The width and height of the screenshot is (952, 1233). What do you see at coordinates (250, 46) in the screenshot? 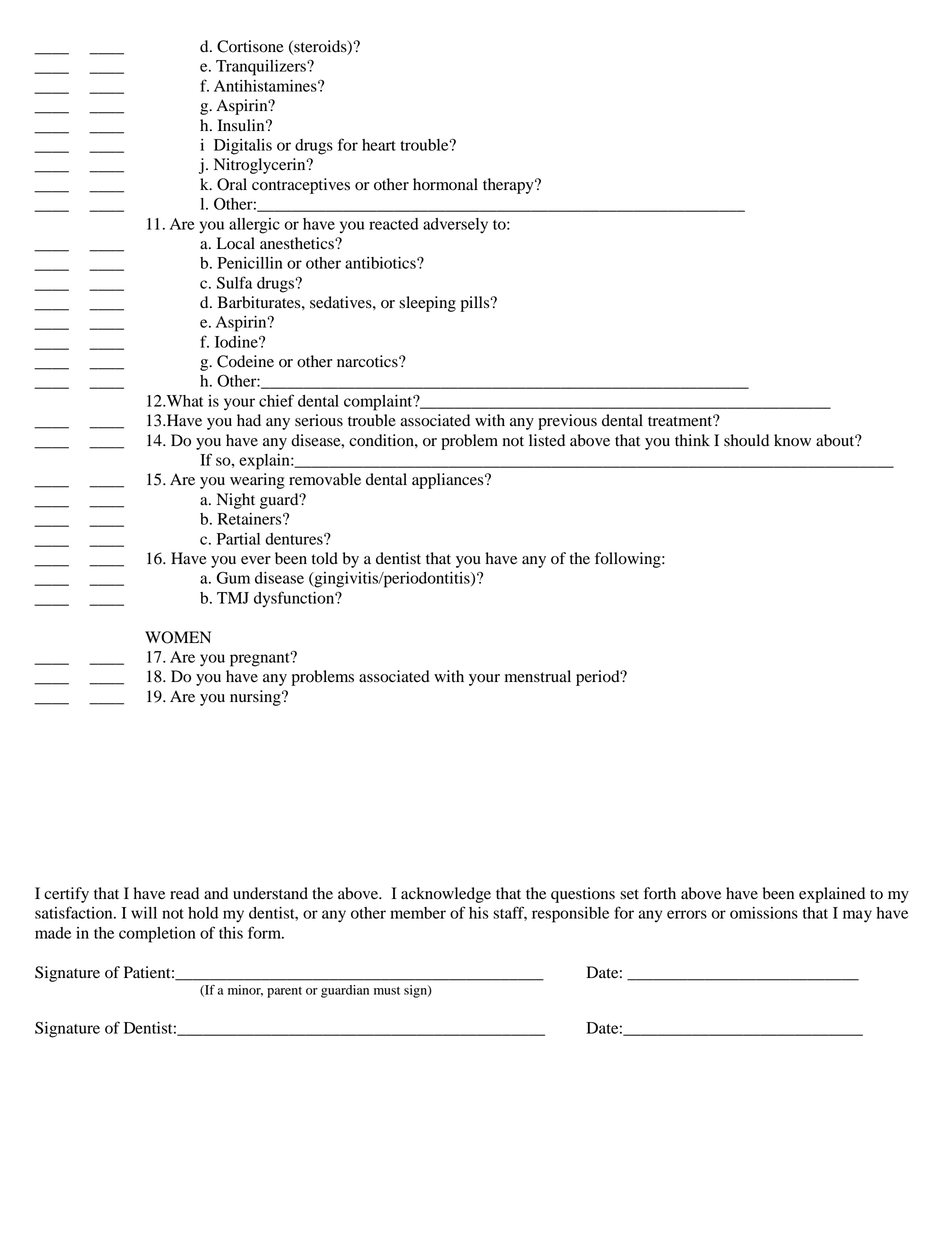
I see `Cortisone` at bounding box center [250, 46].
